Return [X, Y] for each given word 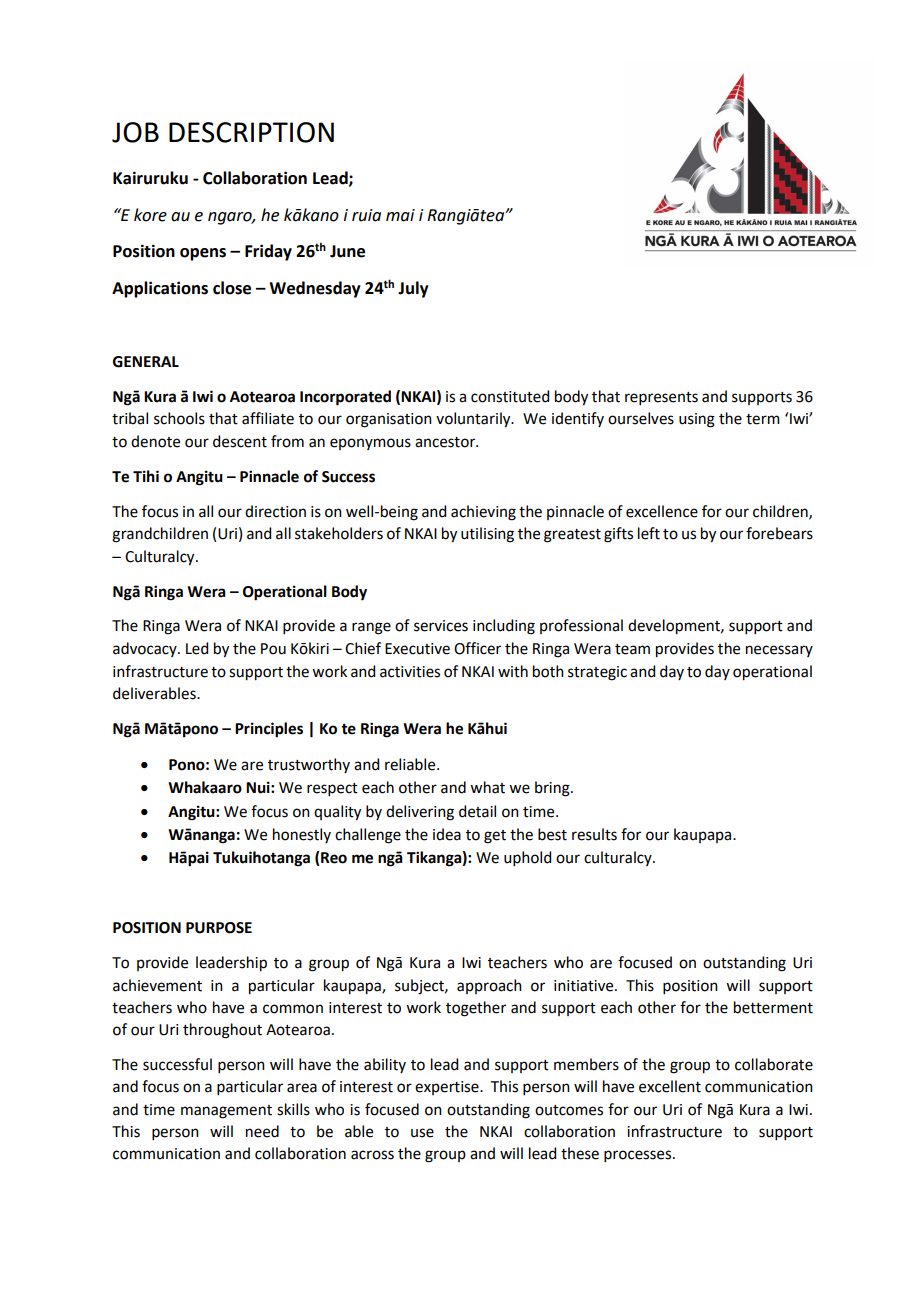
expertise [448, 1088]
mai [400, 215]
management [226, 1112]
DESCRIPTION [251, 132]
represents [661, 398]
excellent [670, 1086]
